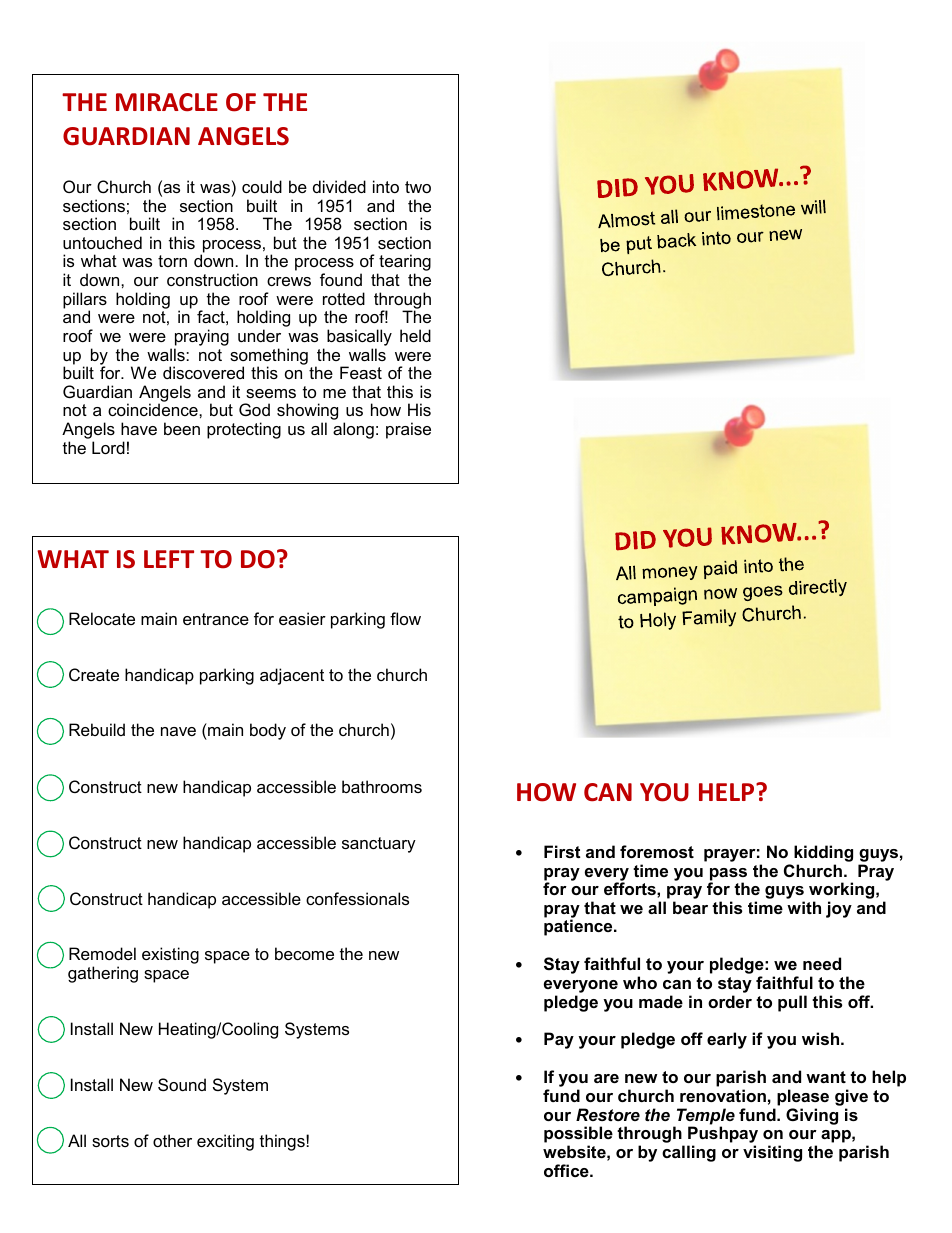  I want to click on been, so click(182, 428).
